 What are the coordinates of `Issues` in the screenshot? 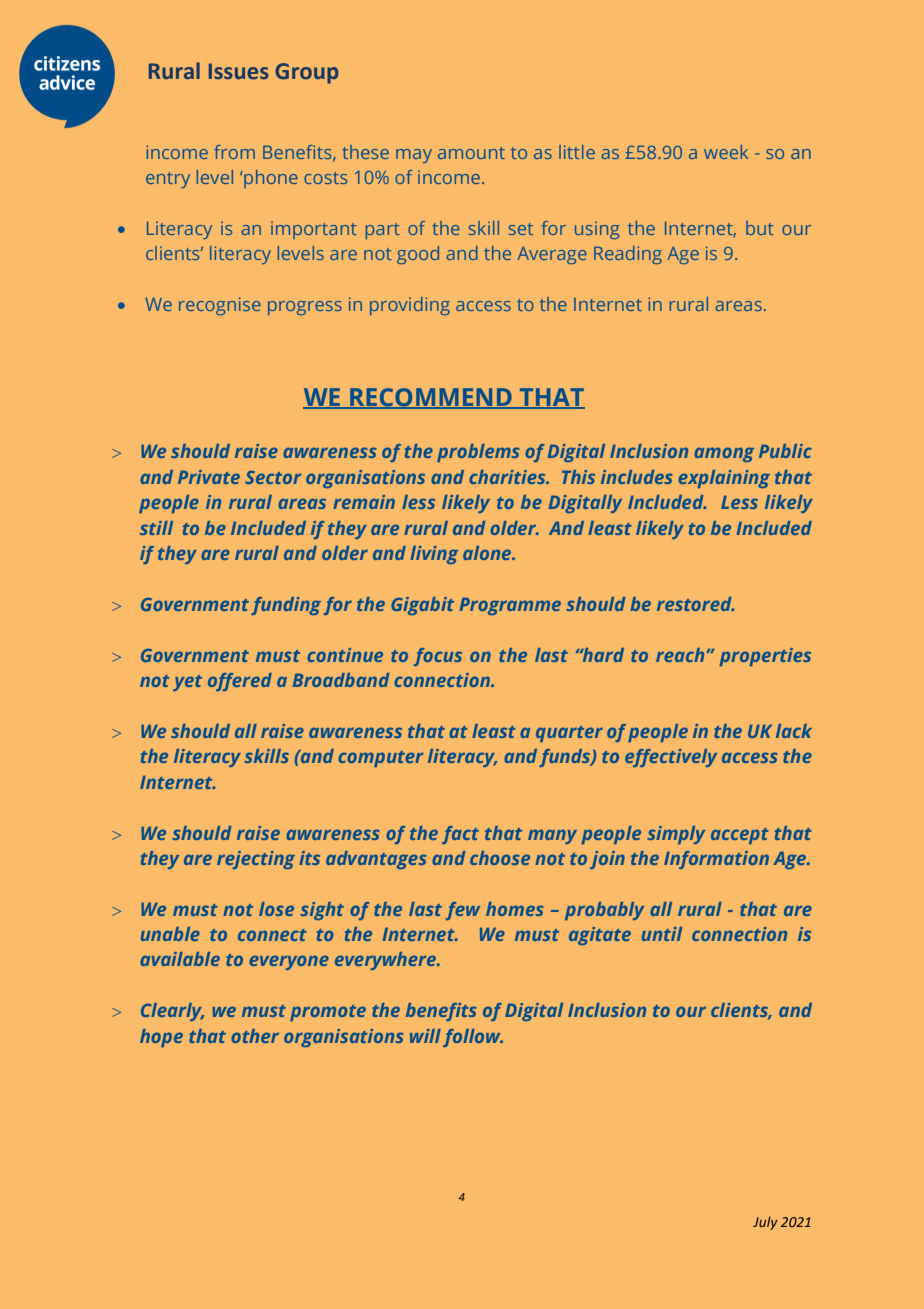 It's located at (239, 71).
